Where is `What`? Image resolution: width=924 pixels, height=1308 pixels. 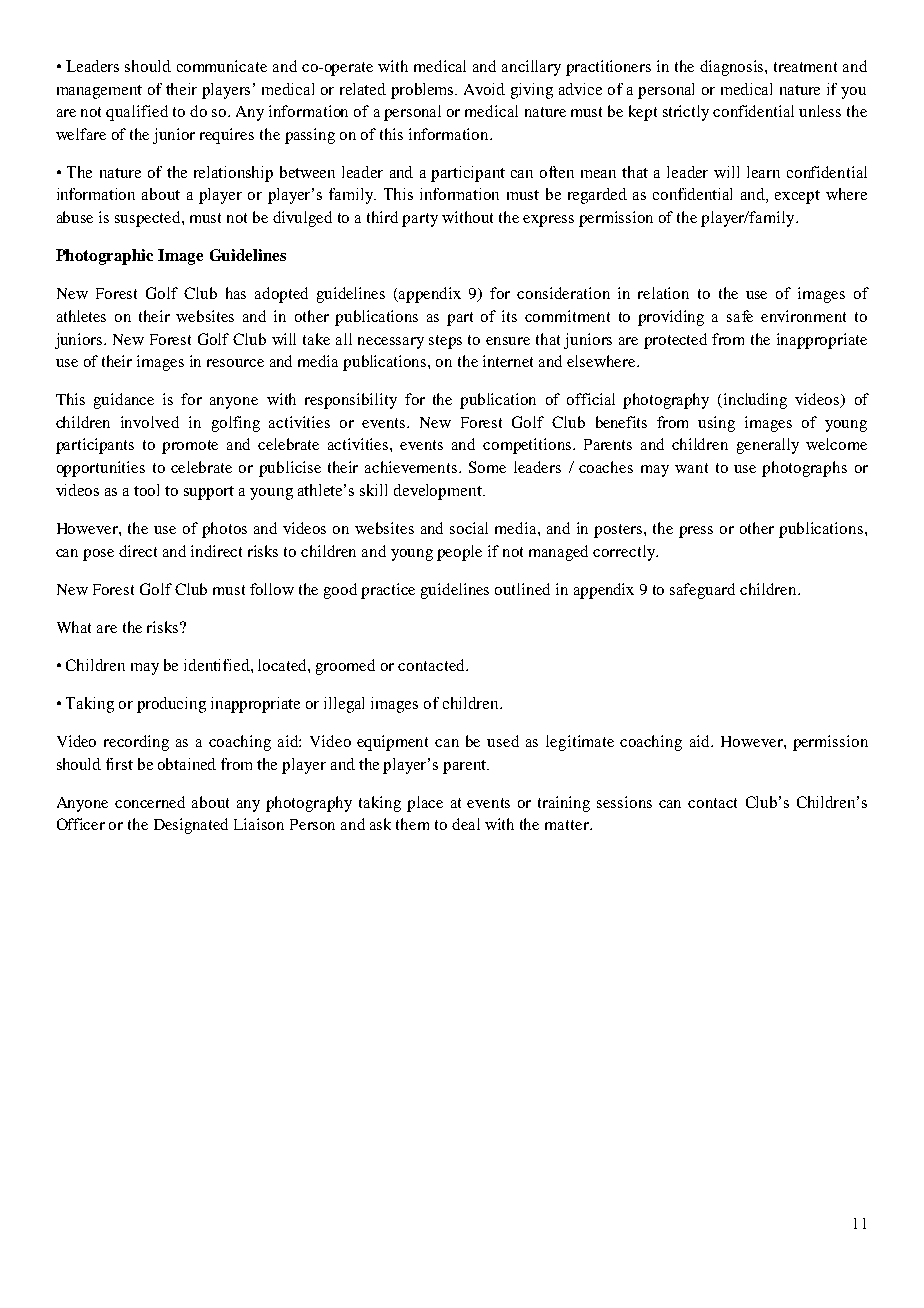
What is located at coordinates (74, 627).
